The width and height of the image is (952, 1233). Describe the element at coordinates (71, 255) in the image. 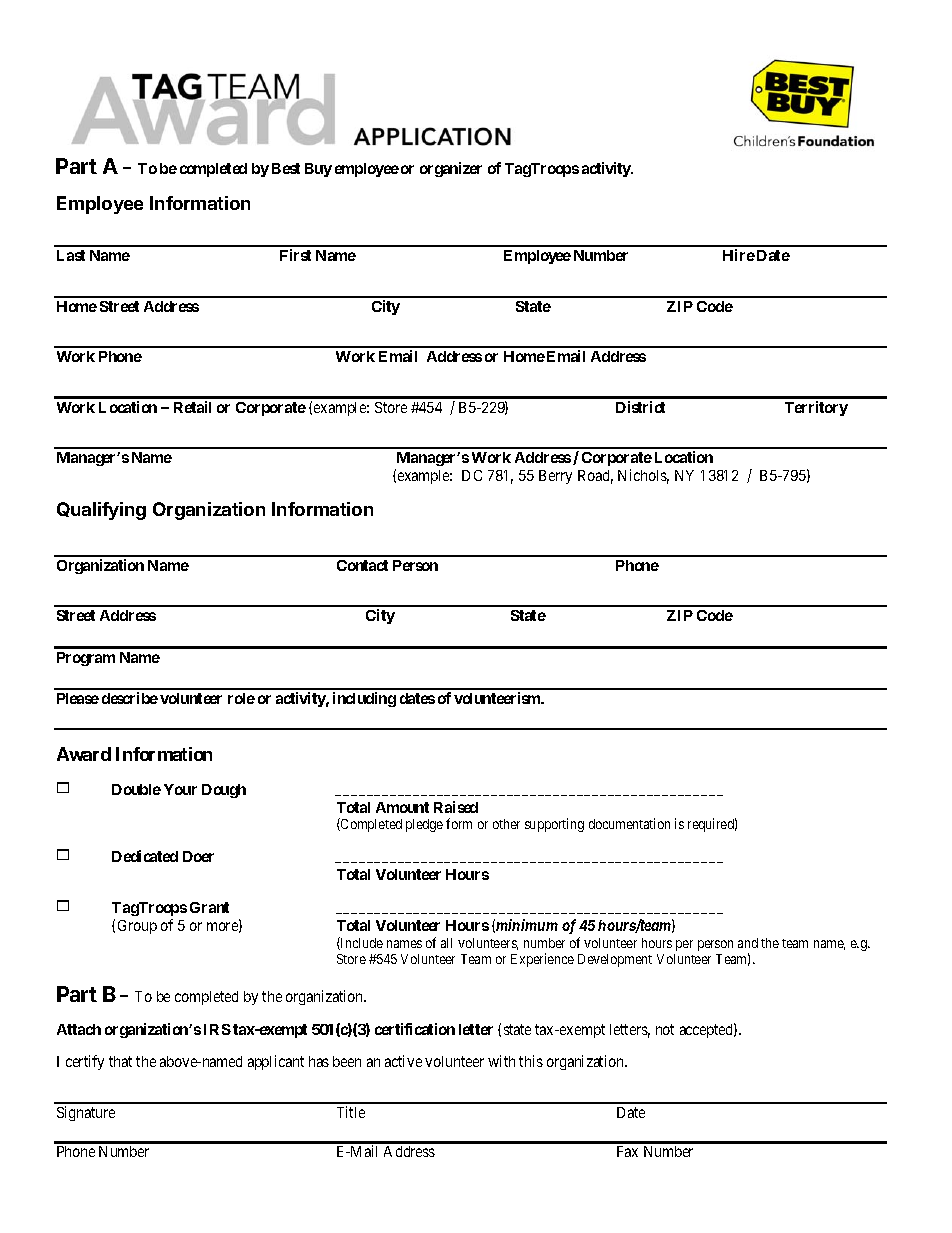

I see `Last` at that location.
